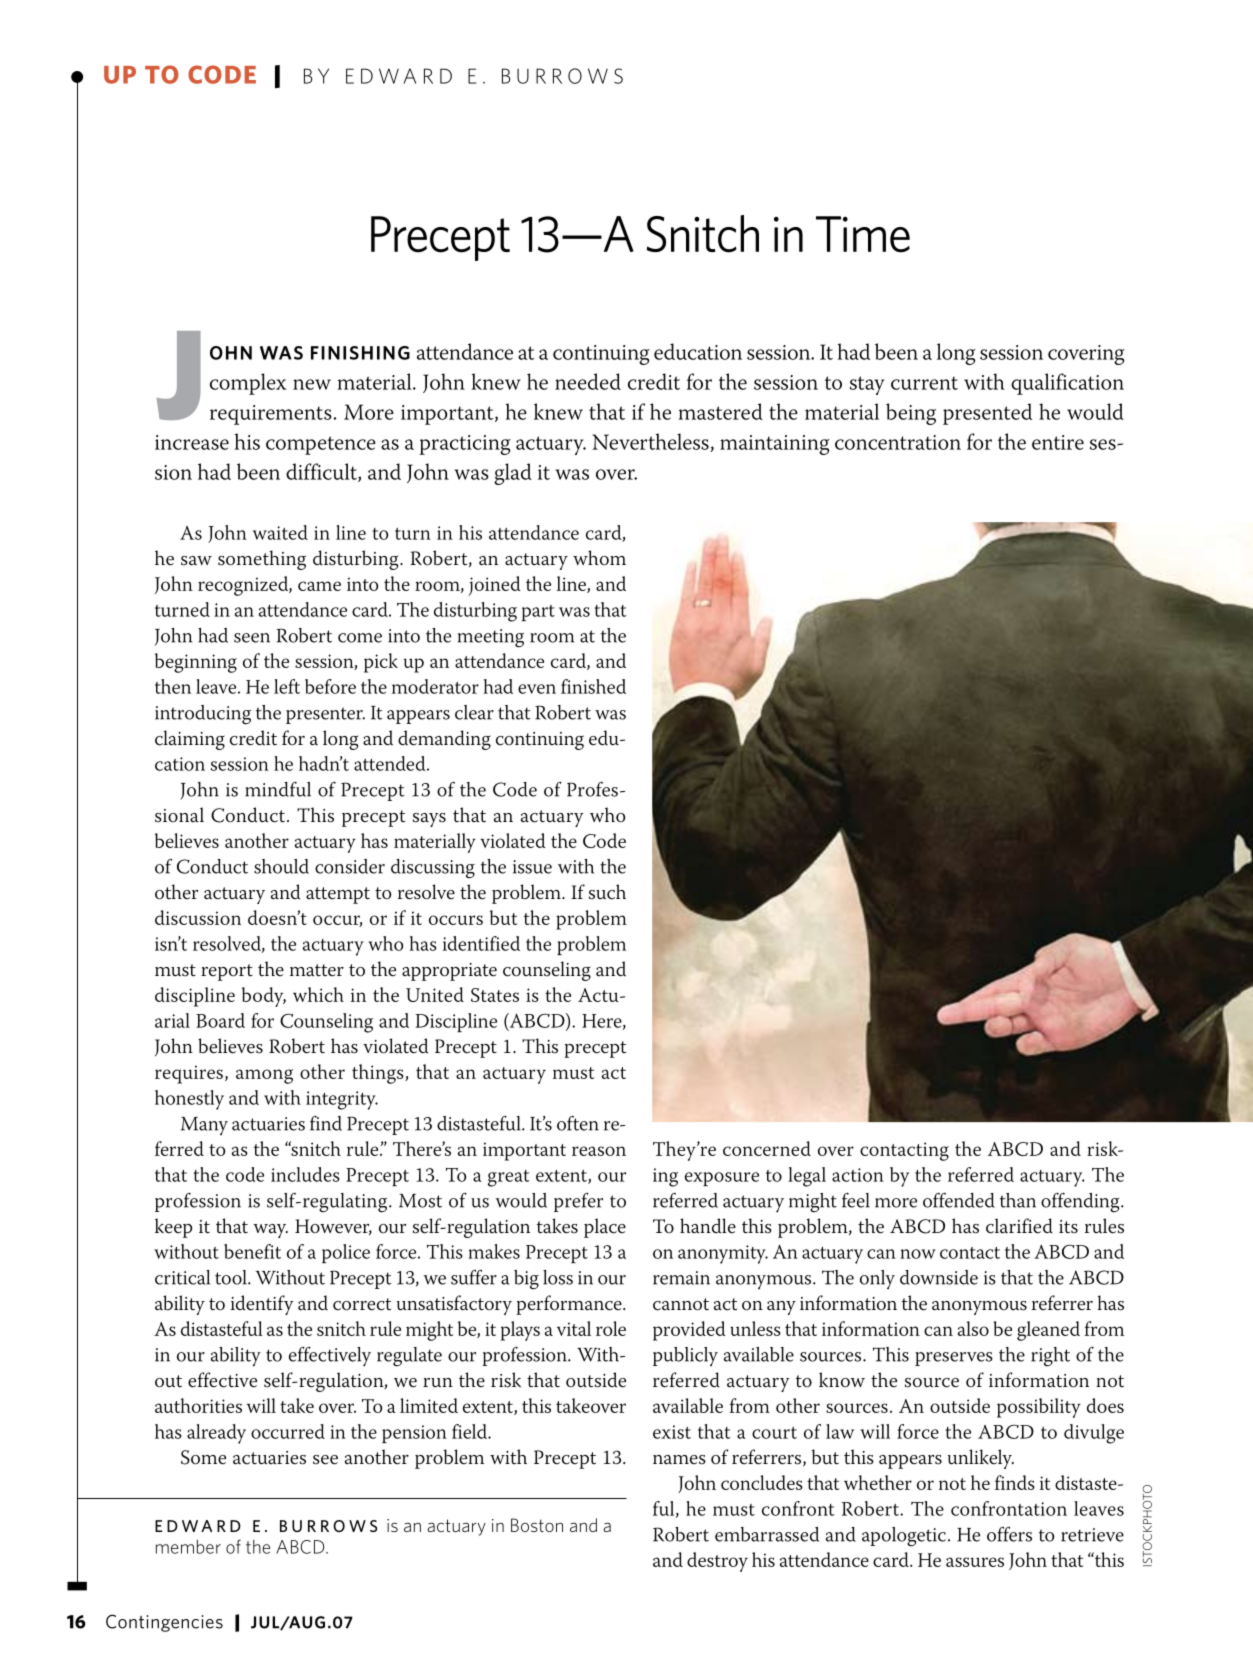 This screenshot has height=1676, width=1253. Describe the element at coordinates (863, 234) in the screenshot. I see `Time` at that location.
